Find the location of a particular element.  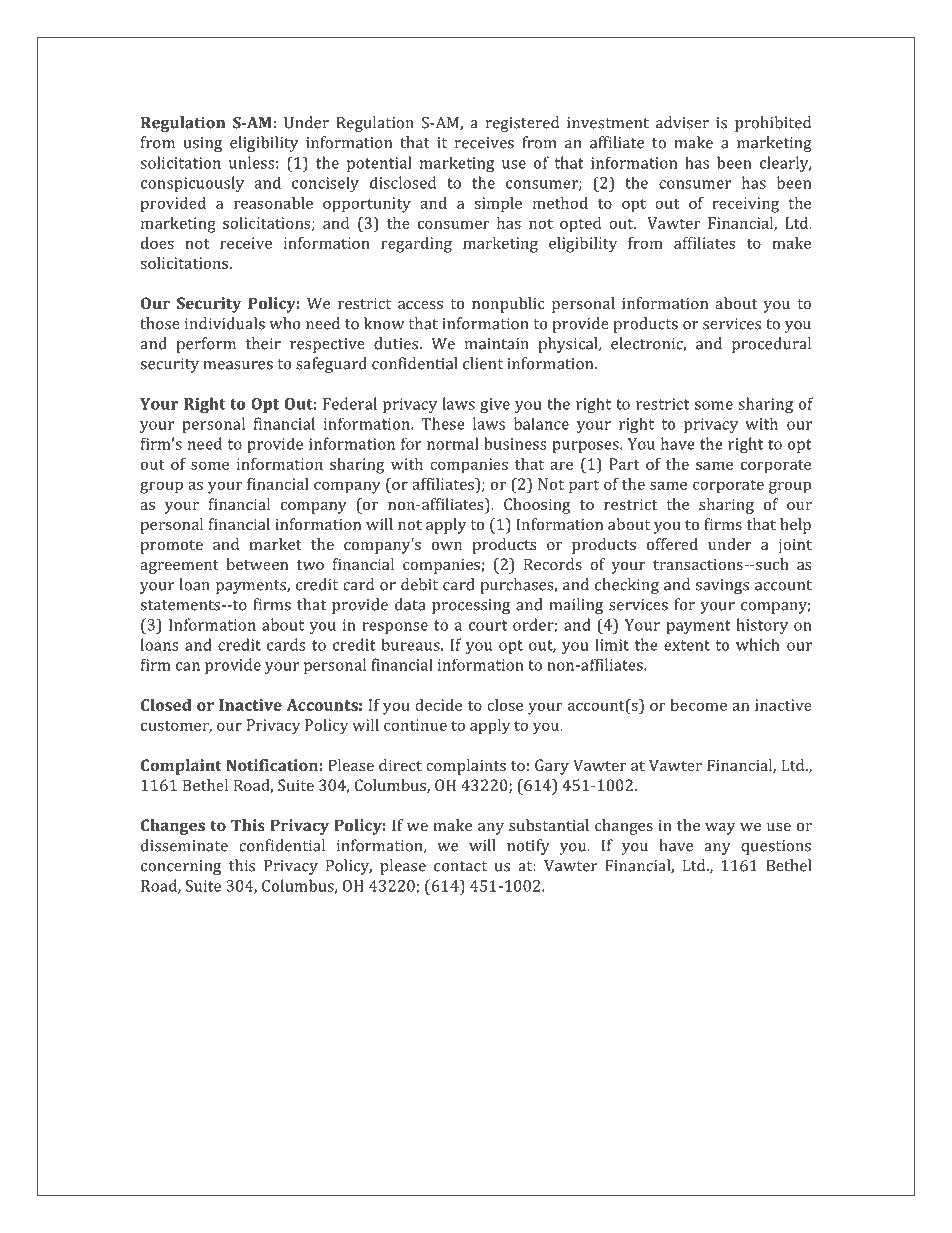

extent is located at coordinates (687, 645).
